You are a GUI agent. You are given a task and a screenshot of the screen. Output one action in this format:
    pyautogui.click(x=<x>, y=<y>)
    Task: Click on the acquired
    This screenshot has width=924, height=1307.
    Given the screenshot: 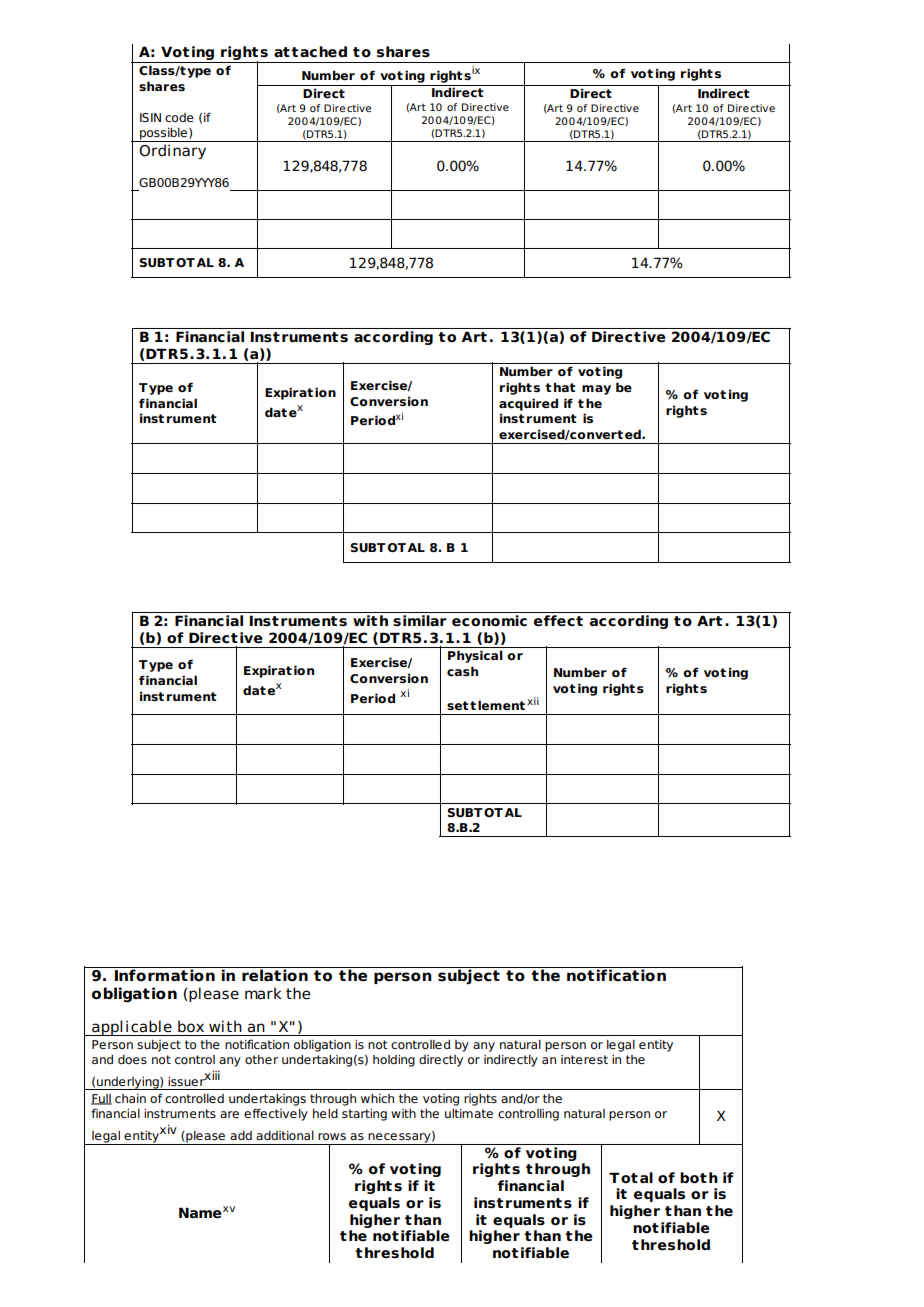 What is the action you would take?
    pyautogui.click(x=528, y=404)
